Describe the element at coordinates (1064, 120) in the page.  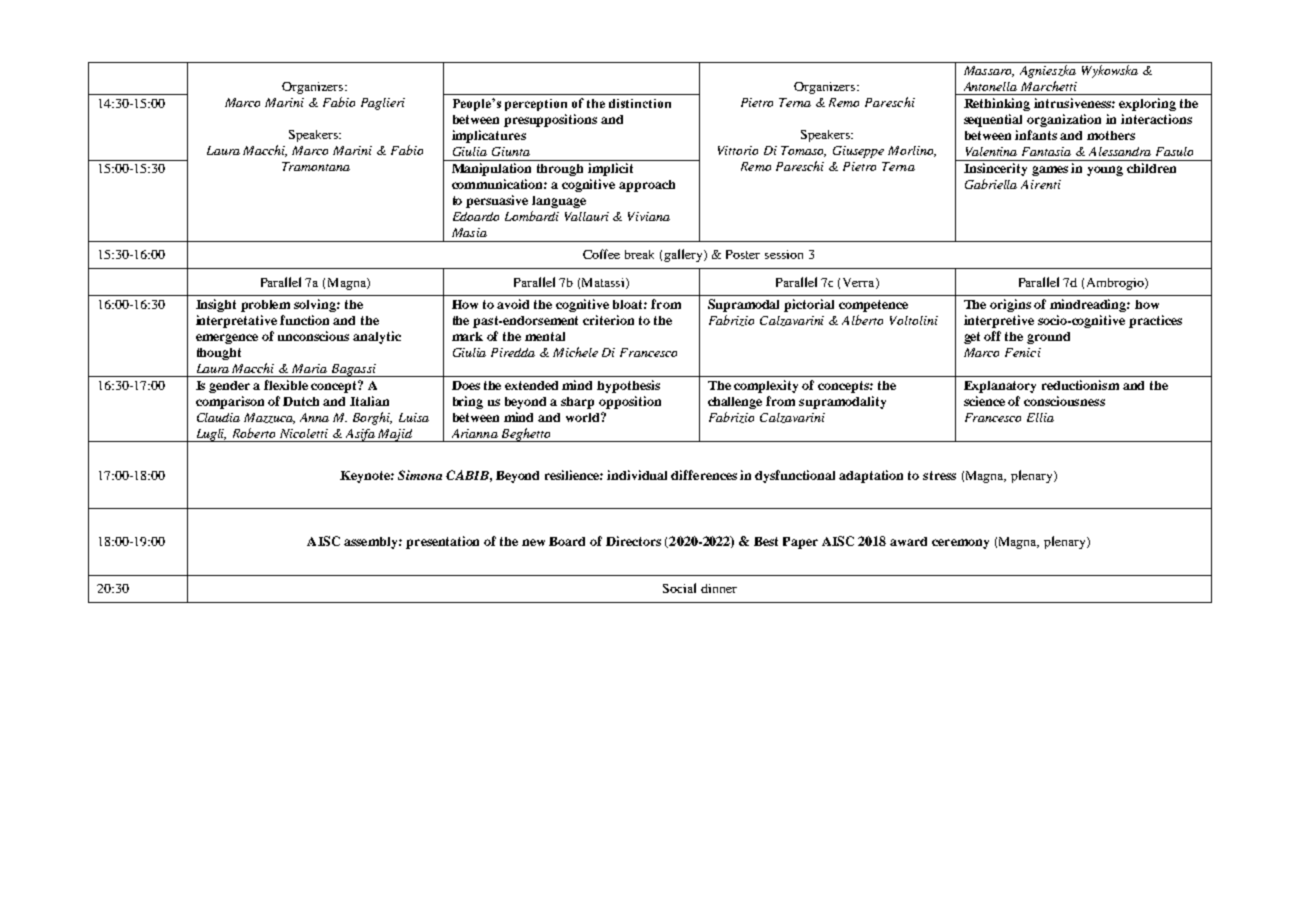
I see `organization` at that location.
